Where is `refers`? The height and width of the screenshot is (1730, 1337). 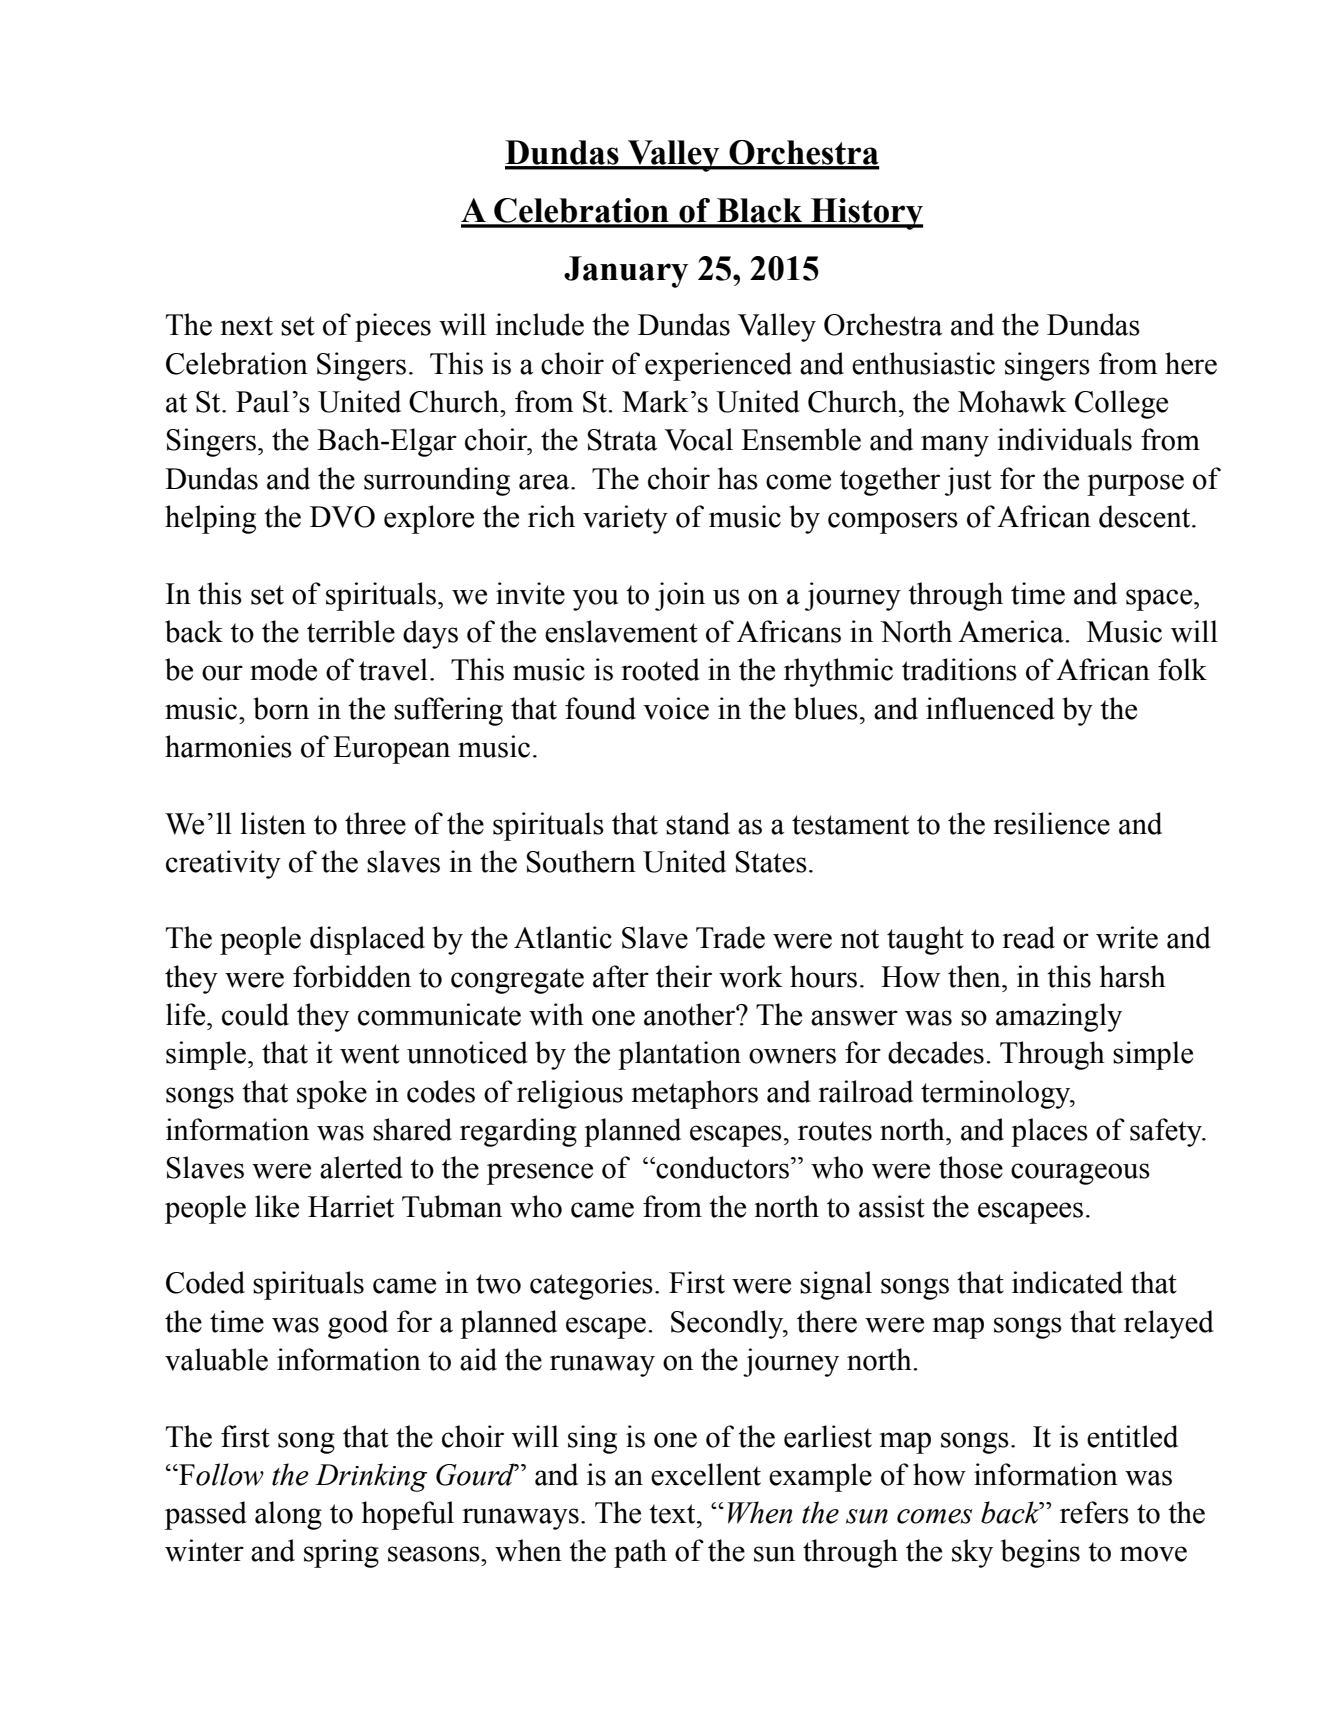
refers is located at coordinates (1094, 1512).
